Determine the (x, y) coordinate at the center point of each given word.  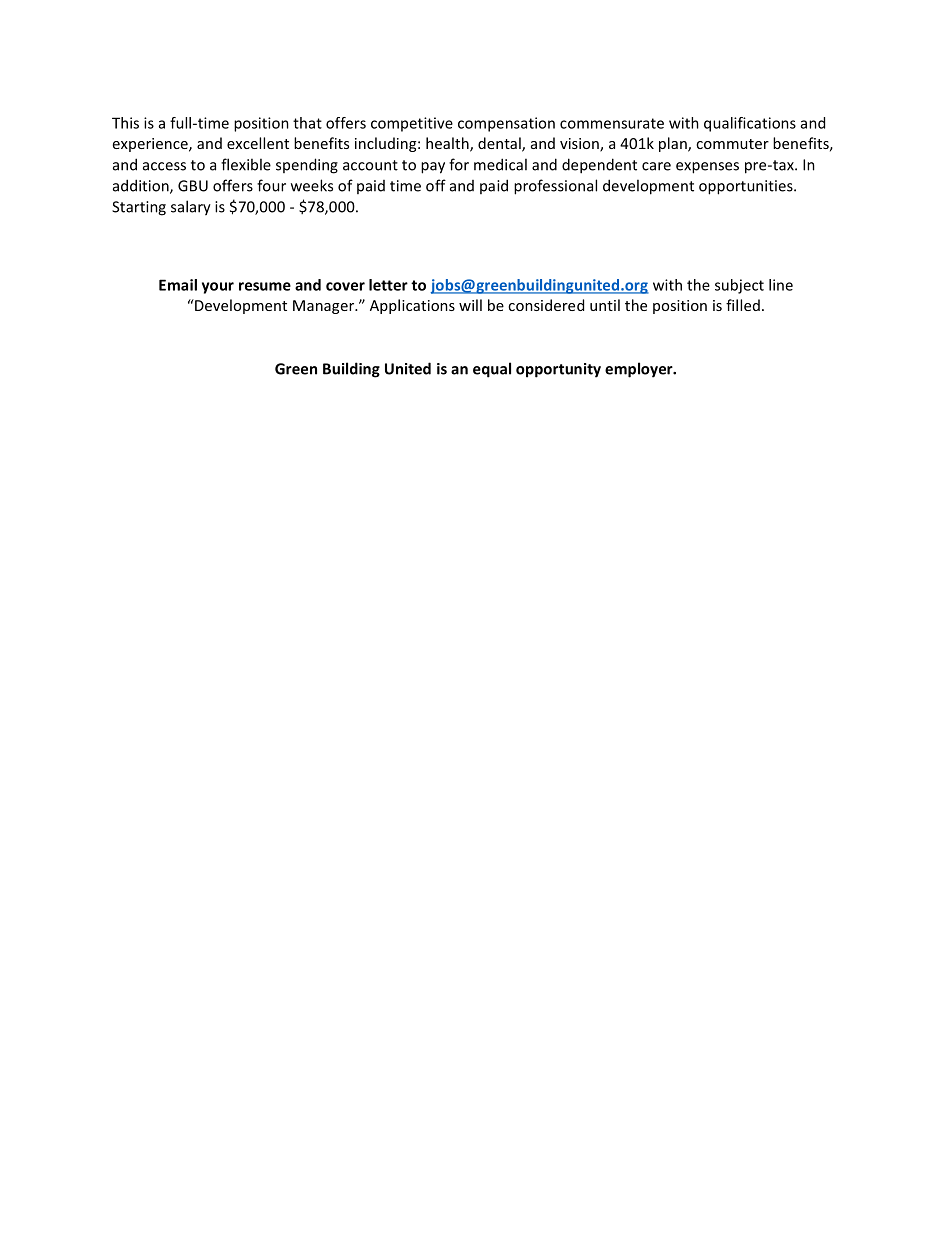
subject (739, 286)
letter (388, 285)
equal (492, 370)
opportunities (747, 187)
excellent (258, 143)
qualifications (750, 124)
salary (191, 208)
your (218, 288)
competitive (412, 124)
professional (555, 187)
